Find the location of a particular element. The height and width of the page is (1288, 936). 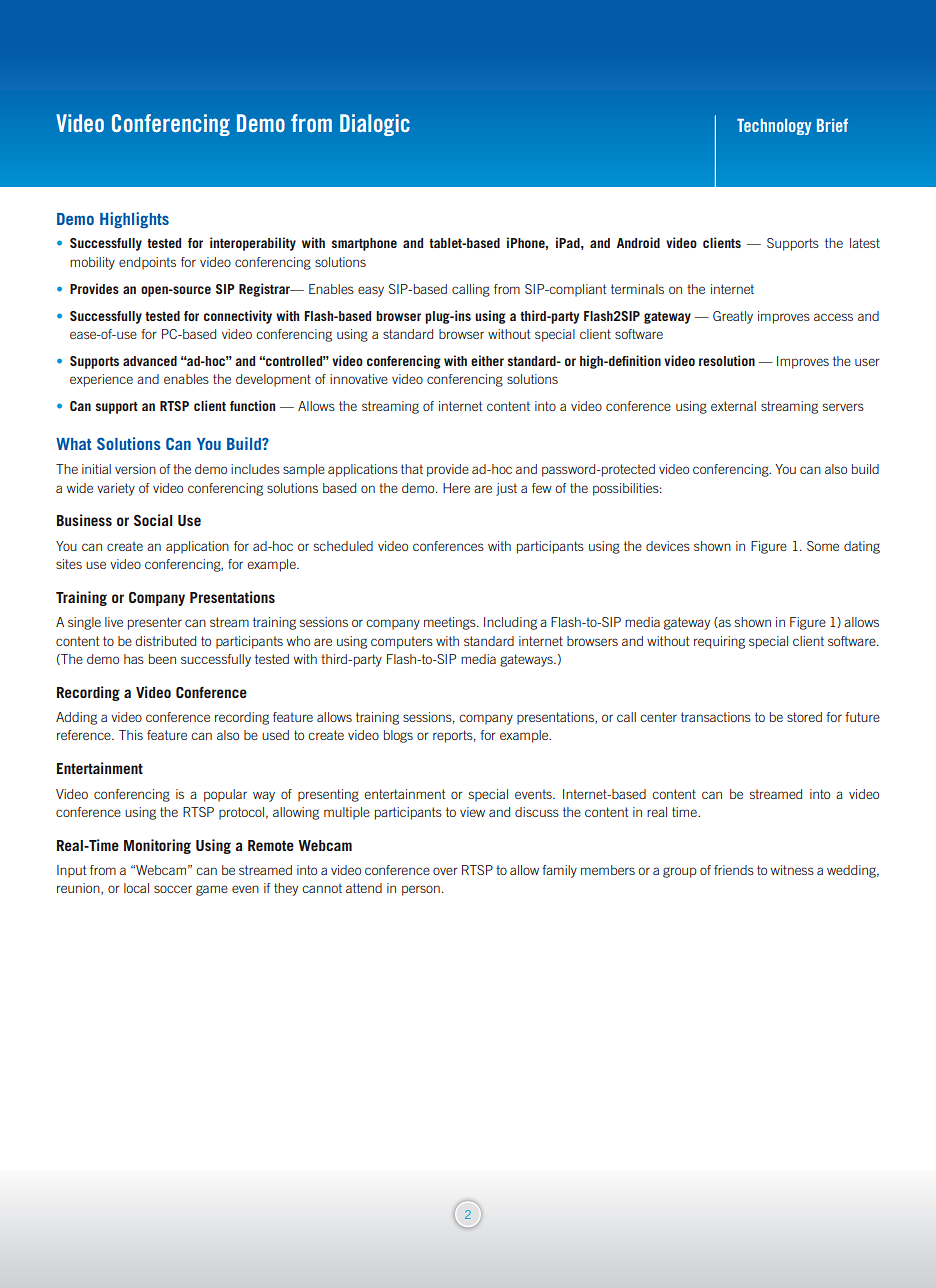

Here is located at coordinates (456, 488).
